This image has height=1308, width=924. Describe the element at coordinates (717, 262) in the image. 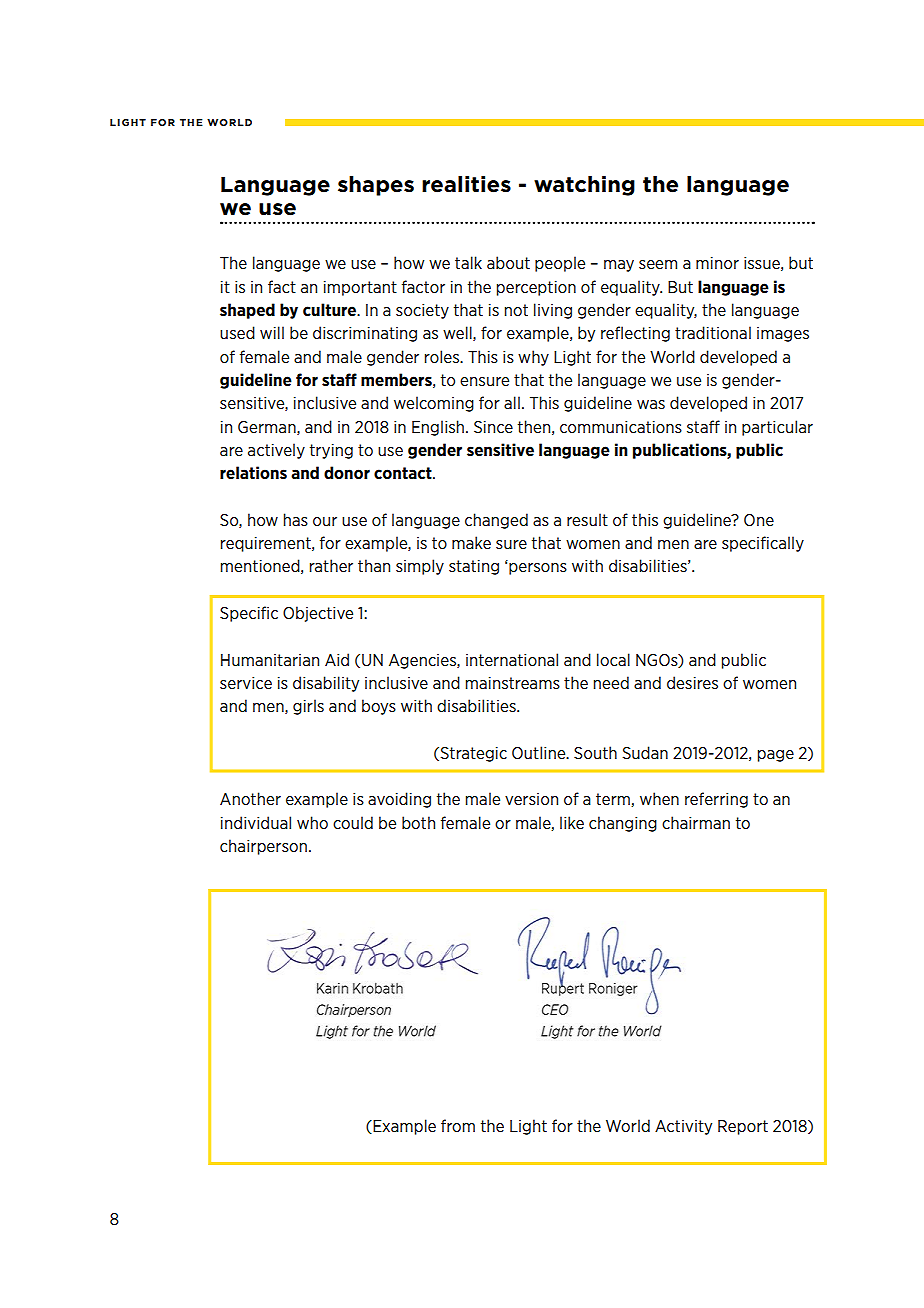

I see `minor` at that location.
